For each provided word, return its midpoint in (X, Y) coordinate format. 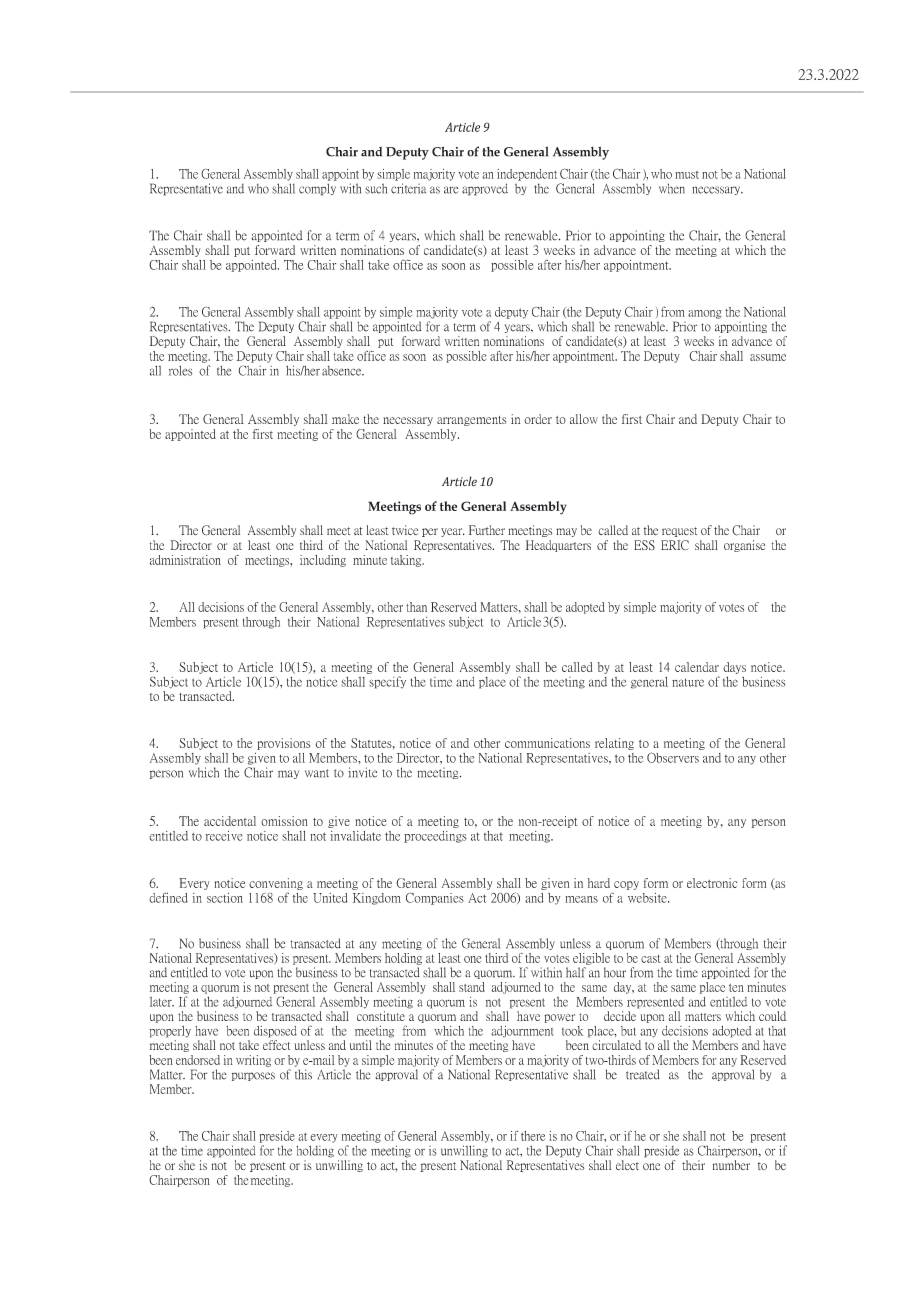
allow (584, 419)
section (225, 898)
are (451, 190)
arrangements (472, 421)
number (731, 1165)
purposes (253, 1076)
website (648, 898)
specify (387, 682)
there (533, 1136)
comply (317, 189)
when (672, 188)
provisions (283, 744)
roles (180, 370)
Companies (435, 898)
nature (688, 682)
